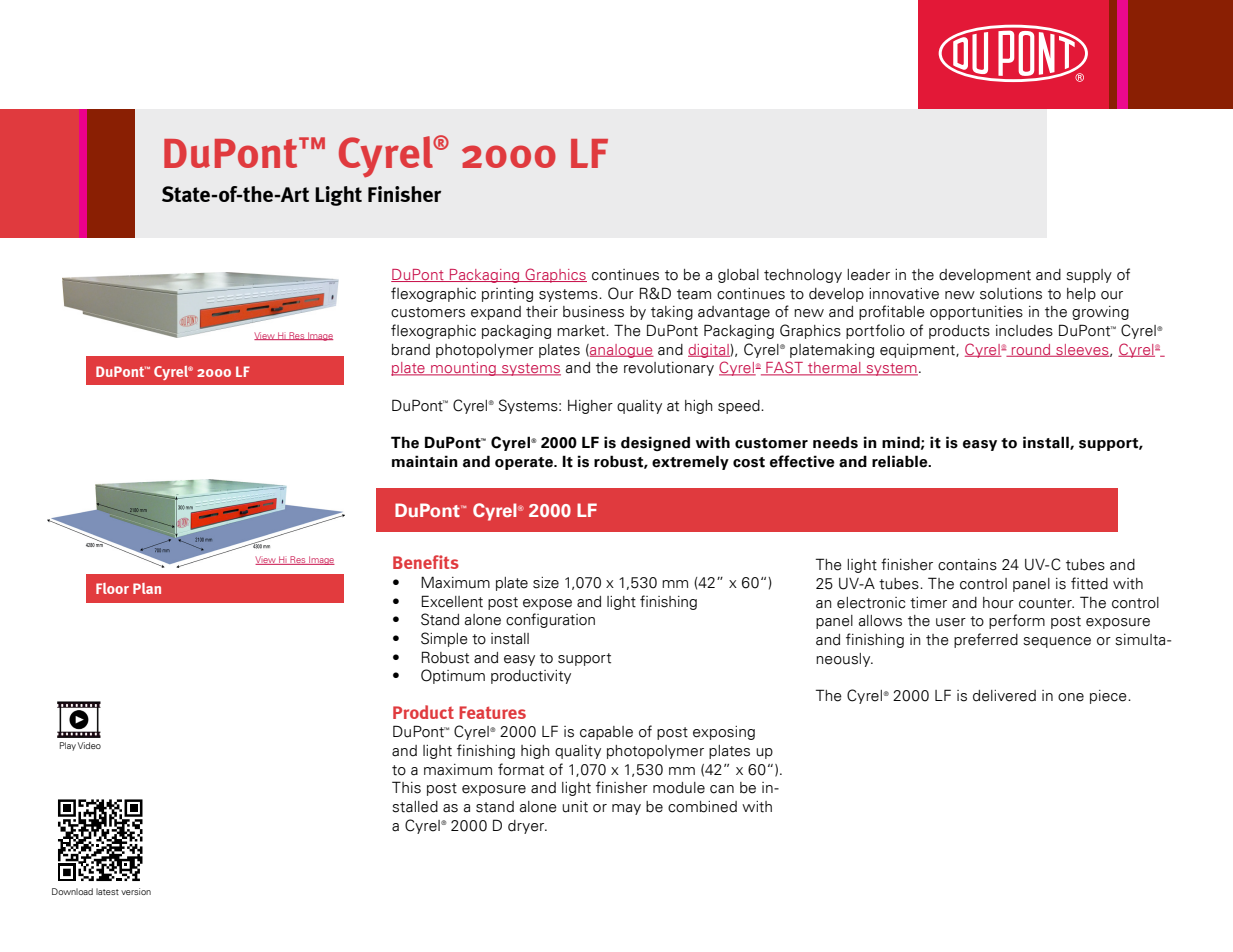  Describe the element at coordinates (411, 350) in the screenshot. I see `brand` at that location.
